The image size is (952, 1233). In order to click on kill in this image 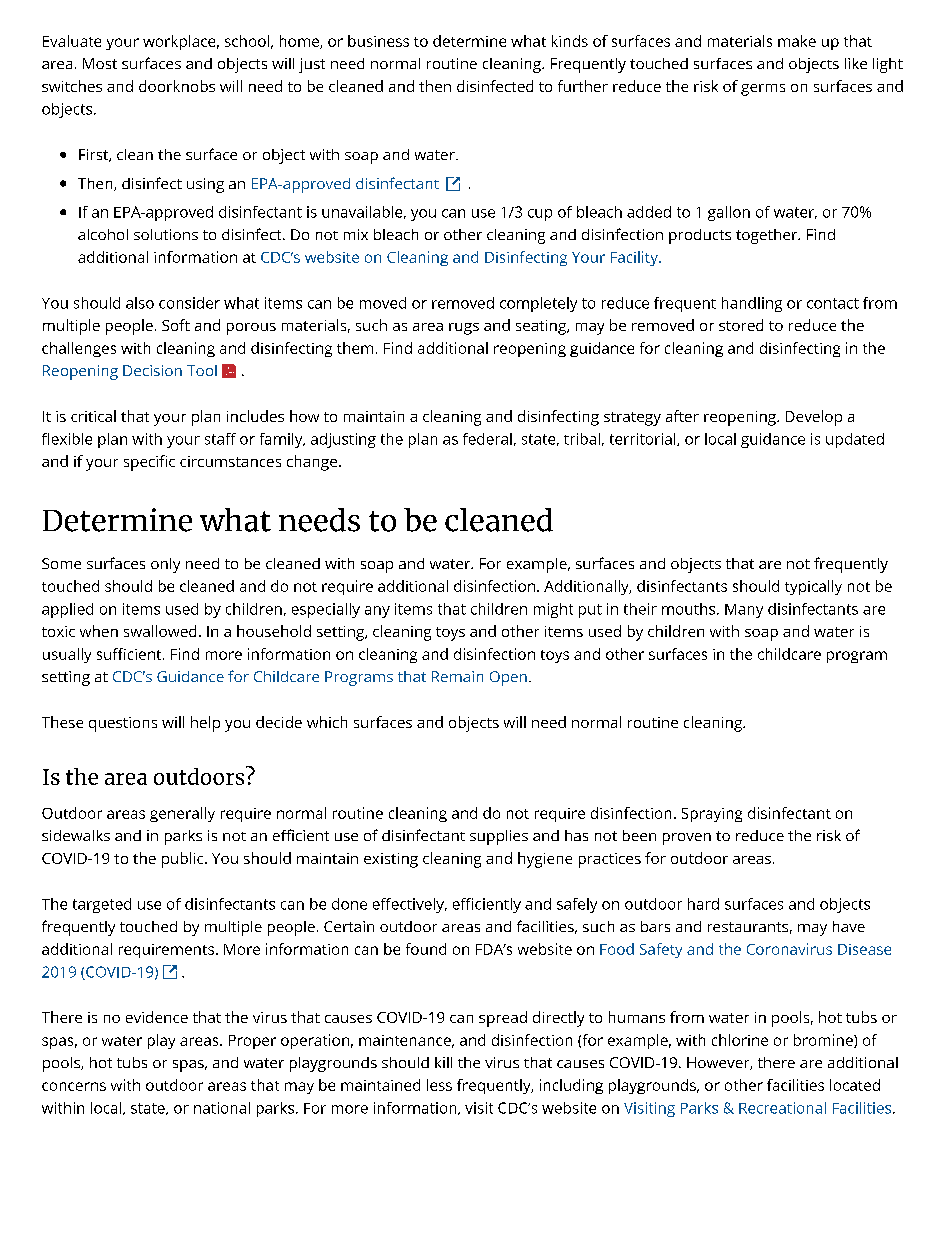, I will do `click(443, 1062)`.
